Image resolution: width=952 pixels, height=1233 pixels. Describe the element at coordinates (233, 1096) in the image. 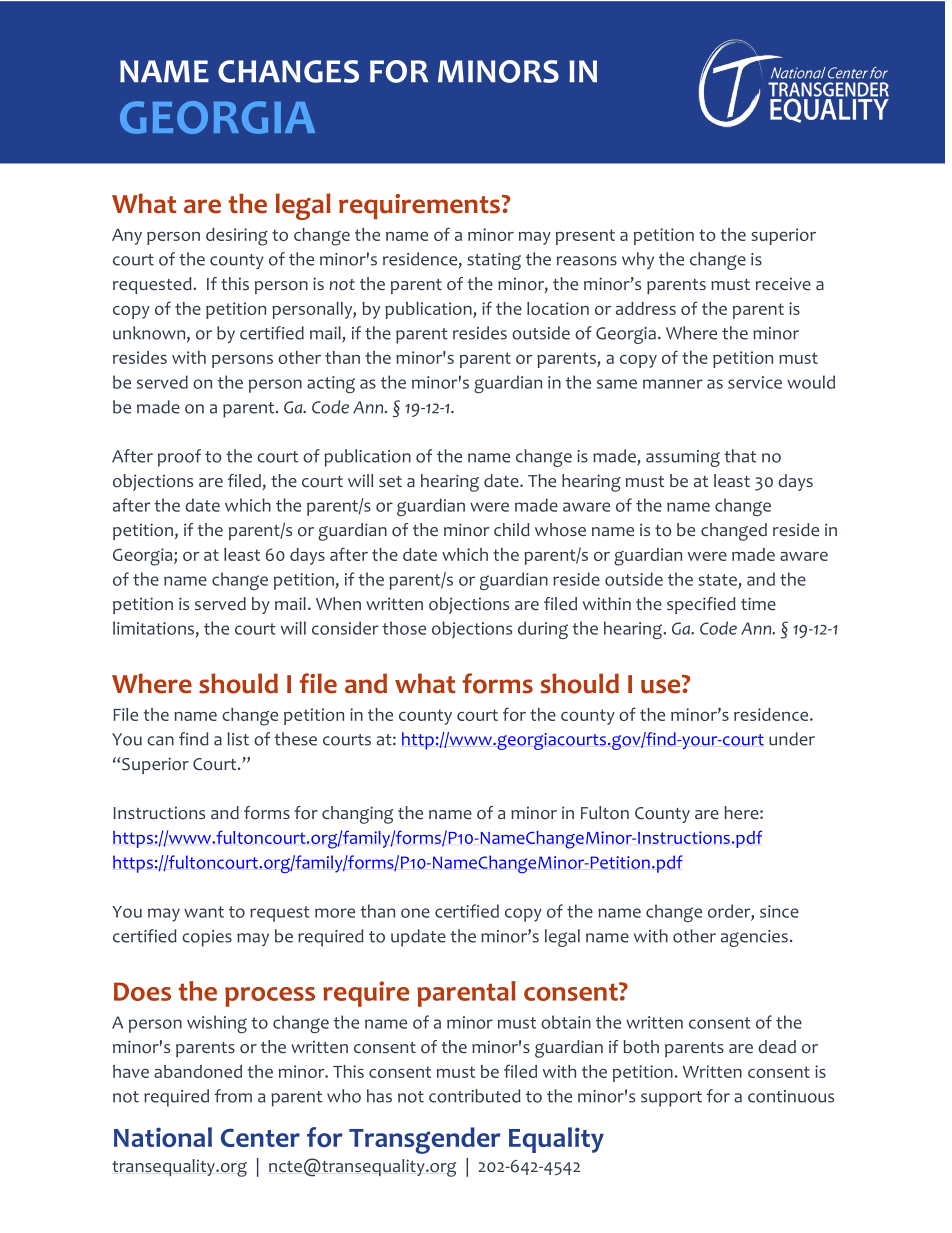

I see `from` at that location.
